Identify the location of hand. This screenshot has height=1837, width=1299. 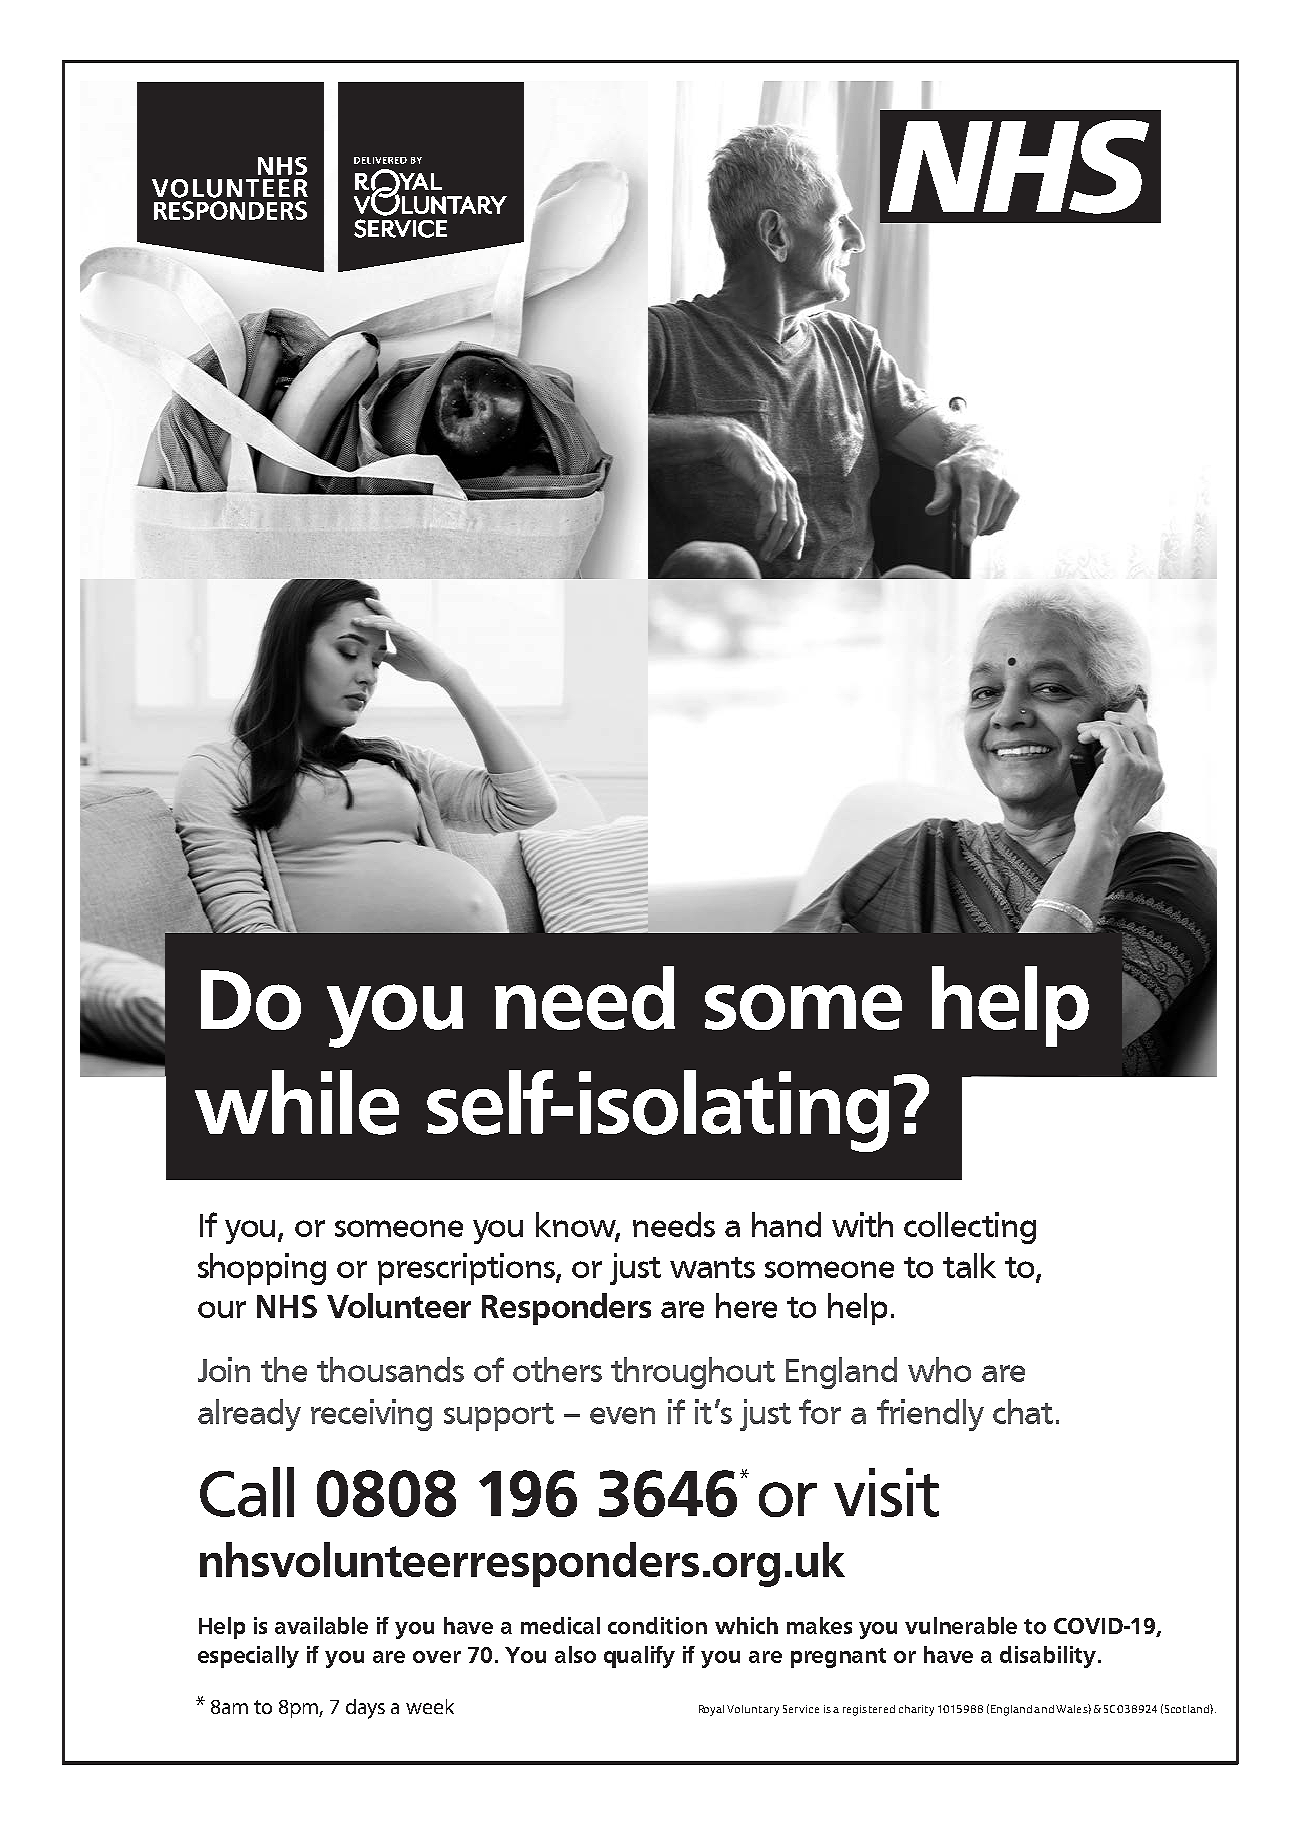
(786, 1224).
